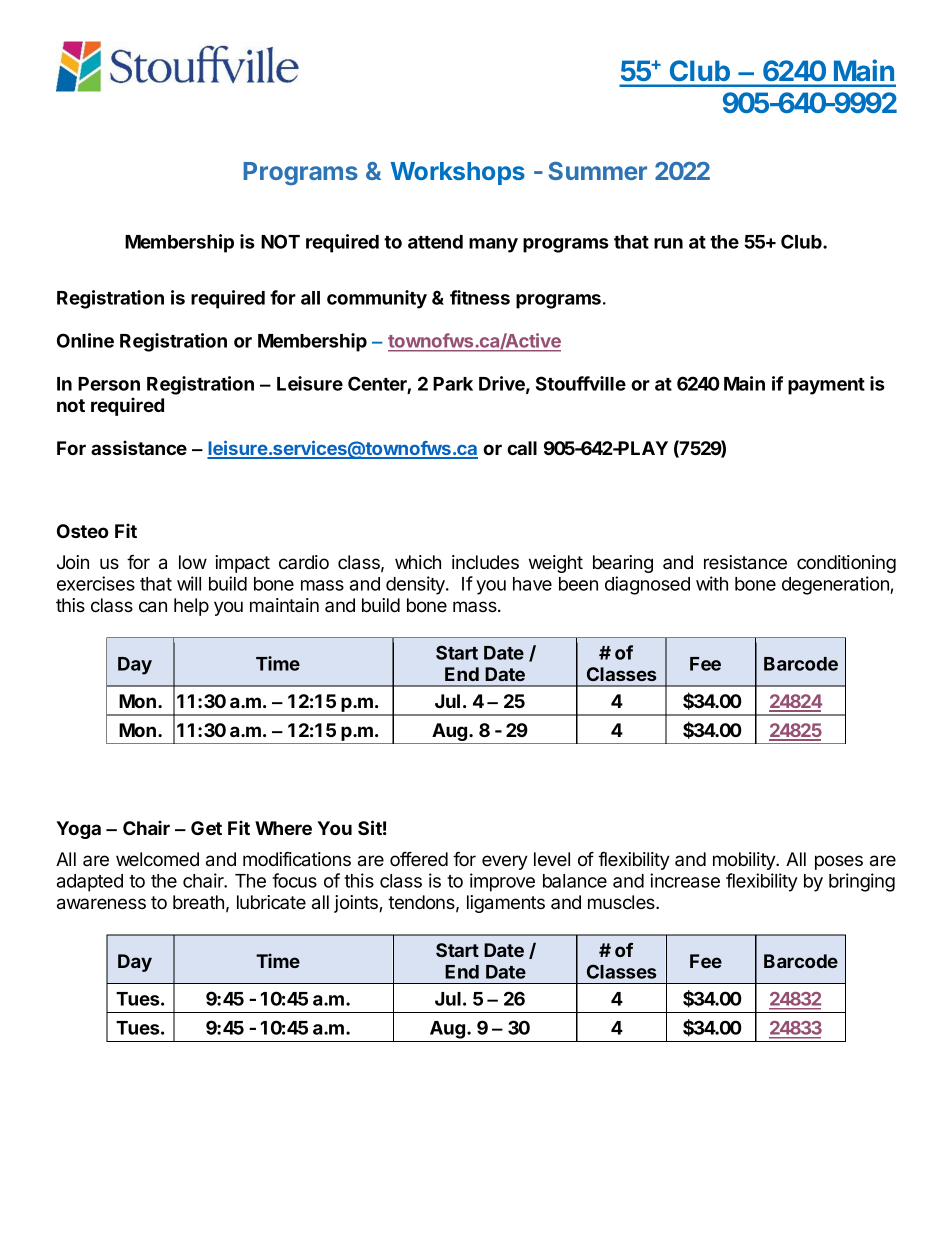 The height and width of the screenshot is (1233, 952). What do you see at coordinates (416, 585) in the screenshot?
I see `density` at bounding box center [416, 585].
